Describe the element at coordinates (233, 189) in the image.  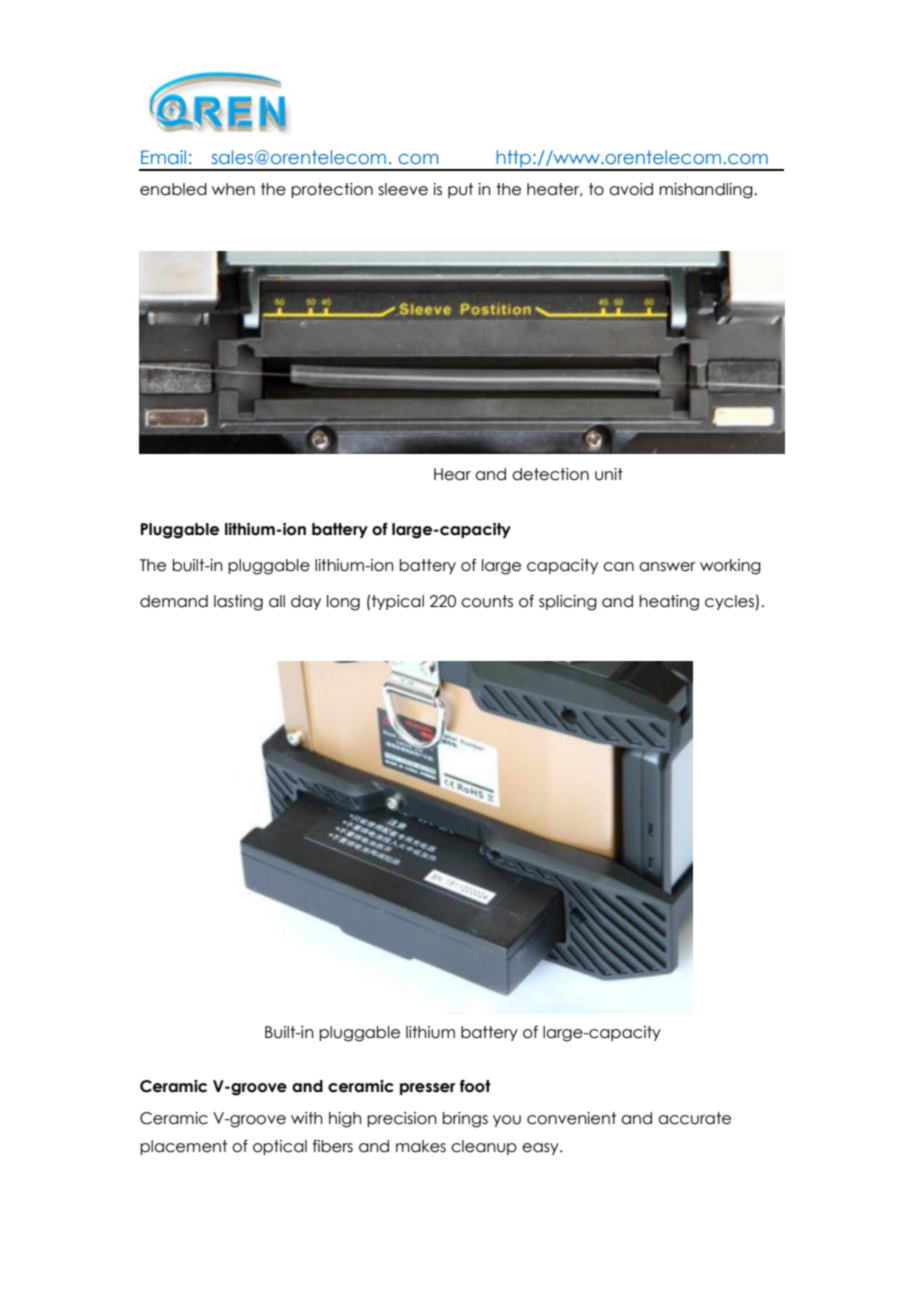
I see `when` at that location.
